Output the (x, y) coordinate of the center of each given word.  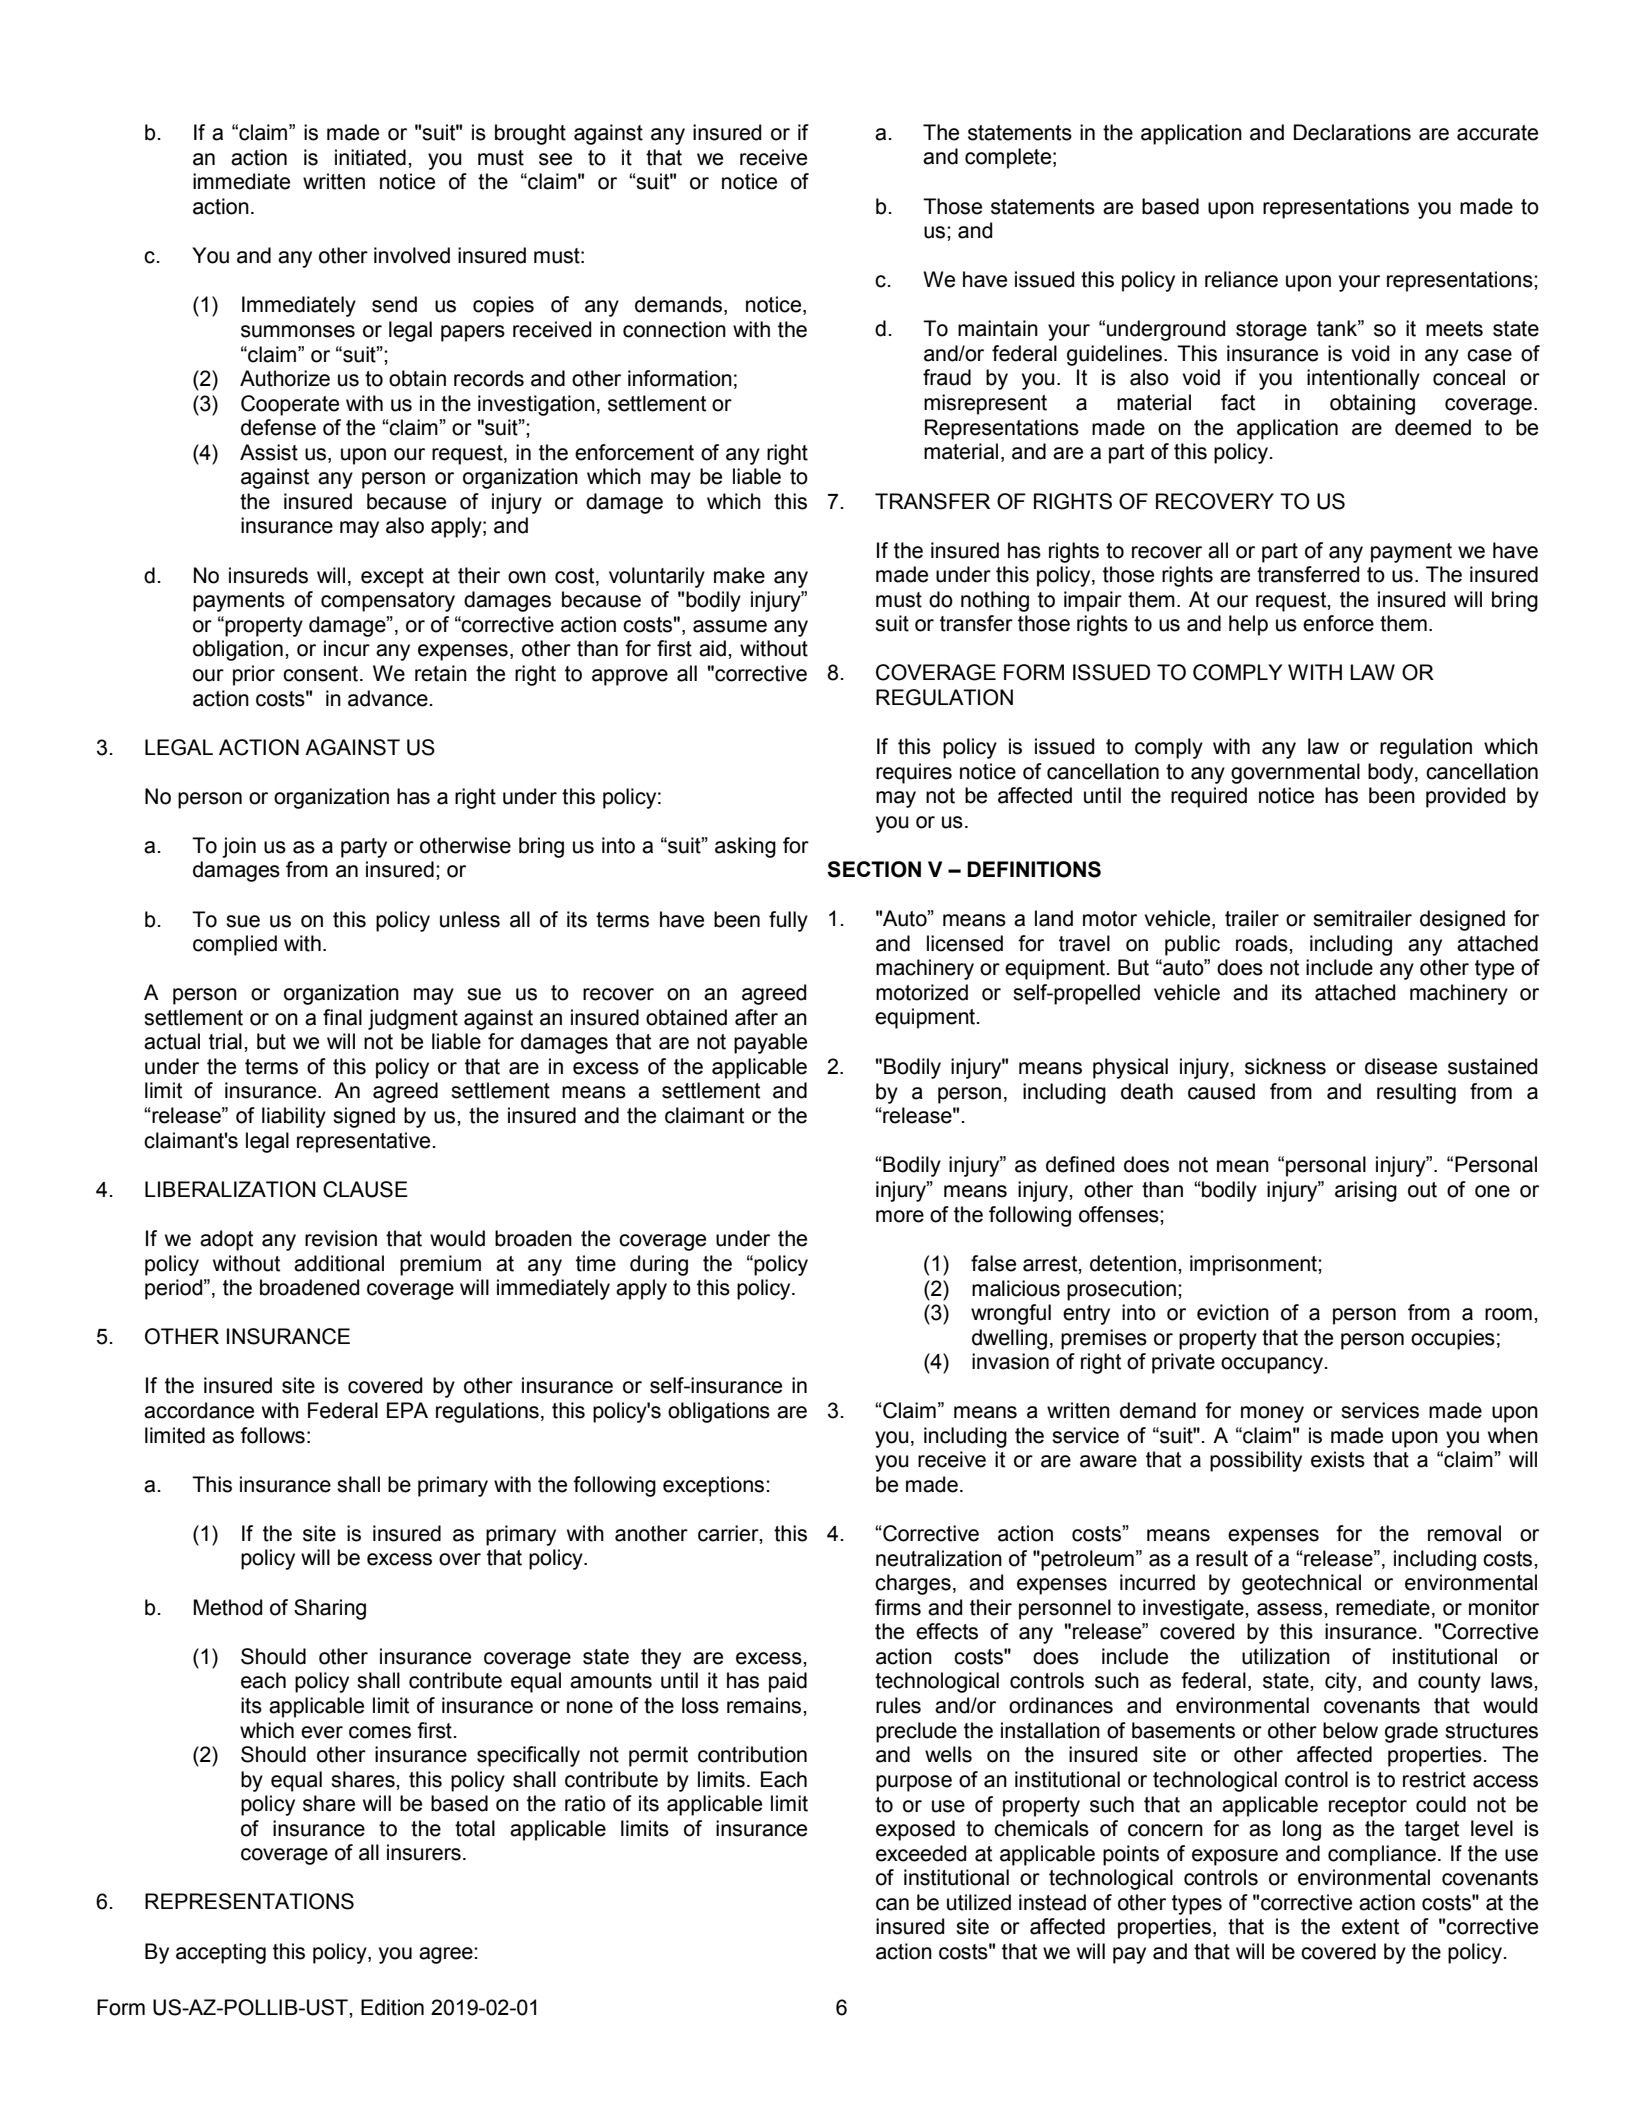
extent (1370, 1927)
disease (1401, 1066)
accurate (1497, 133)
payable (770, 1043)
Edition (392, 2007)
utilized (979, 1902)
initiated (370, 157)
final (342, 1017)
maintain (998, 328)
